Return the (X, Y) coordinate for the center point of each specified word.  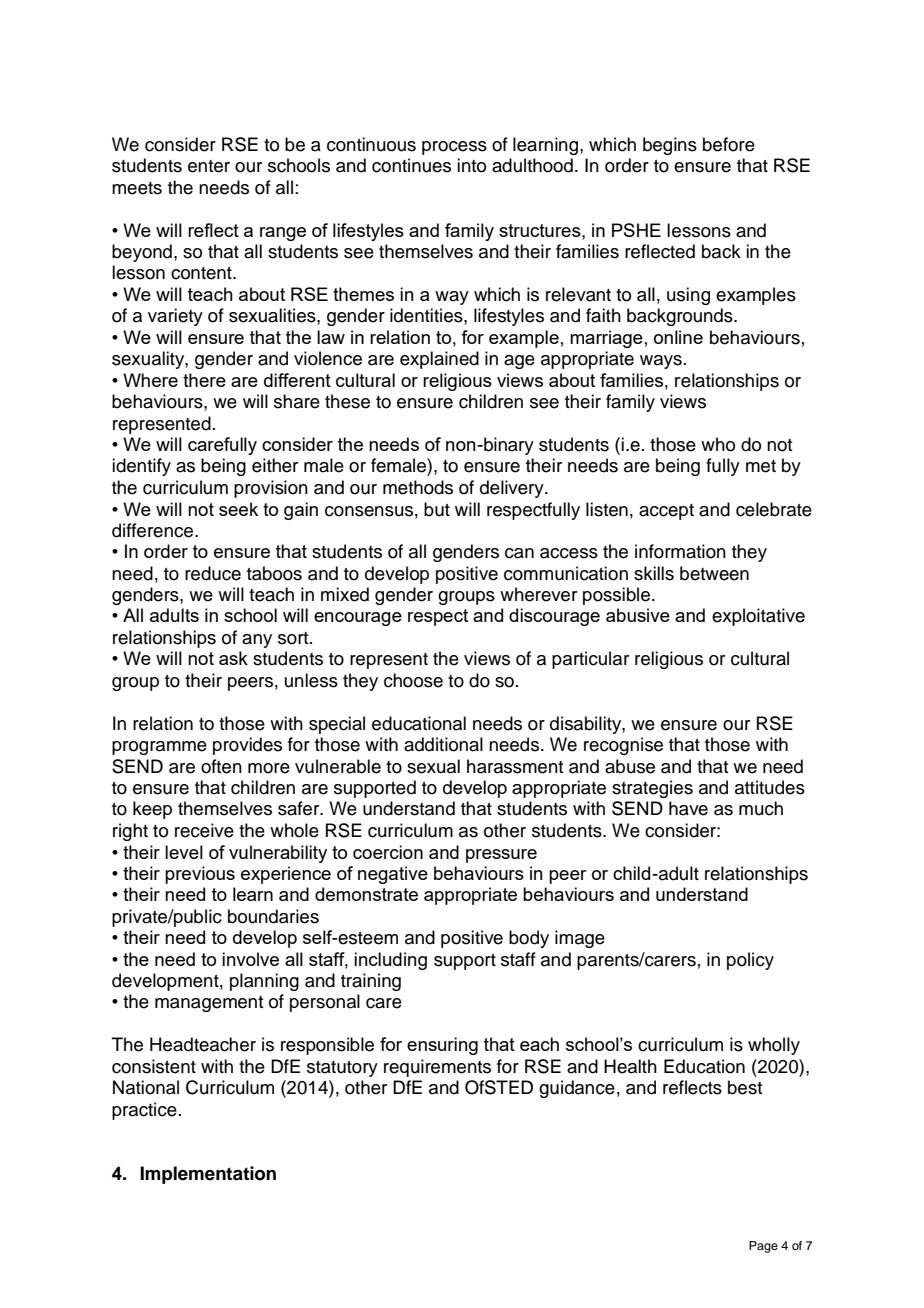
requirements (437, 1068)
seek (238, 509)
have (688, 808)
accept (666, 512)
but (437, 509)
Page (763, 1247)
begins (670, 146)
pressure (501, 856)
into (471, 165)
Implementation (208, 1175)
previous (200, 875)
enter (209, 166)
